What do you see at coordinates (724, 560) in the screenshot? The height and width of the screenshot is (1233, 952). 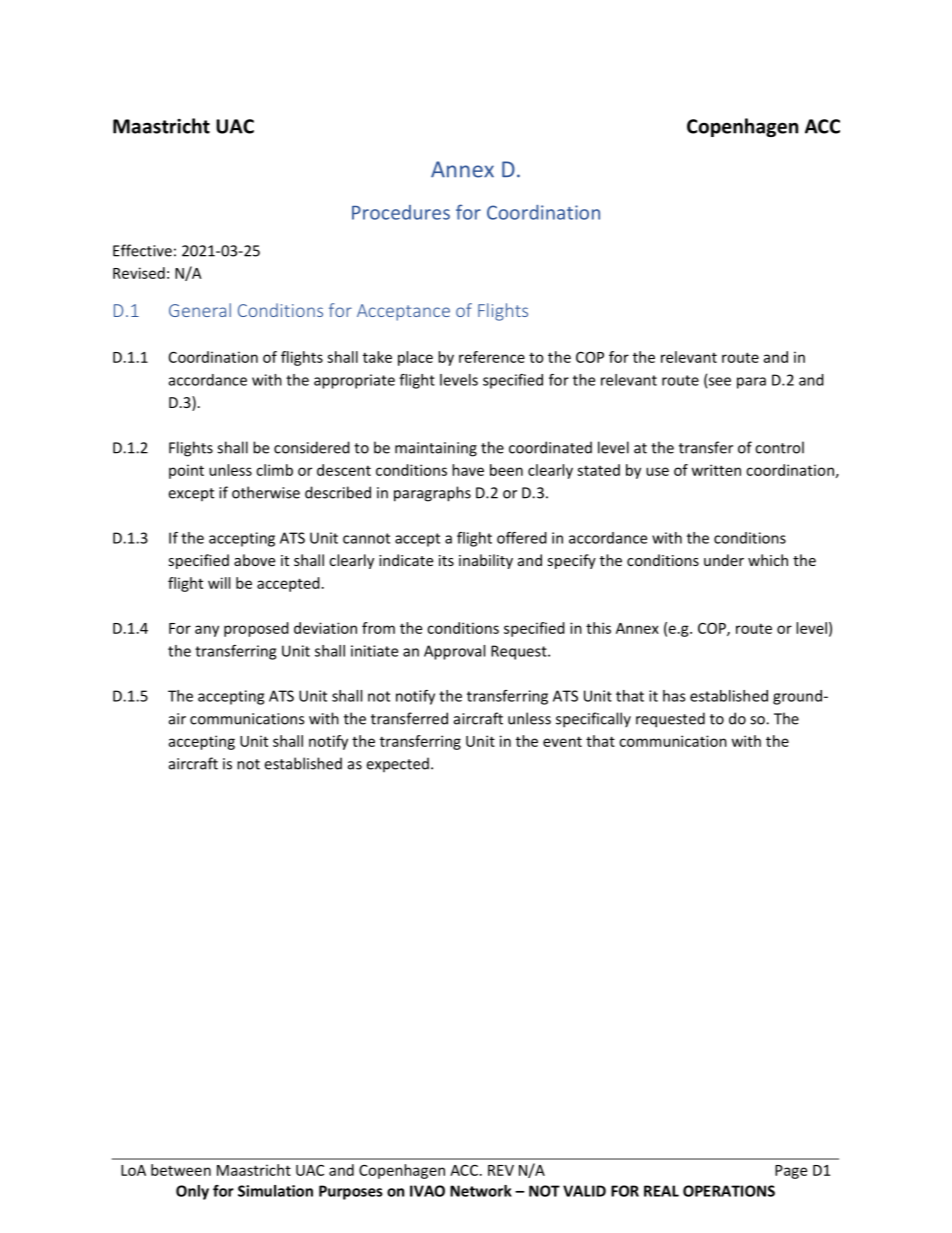 I see `under` at bounding box center [724, 560].
